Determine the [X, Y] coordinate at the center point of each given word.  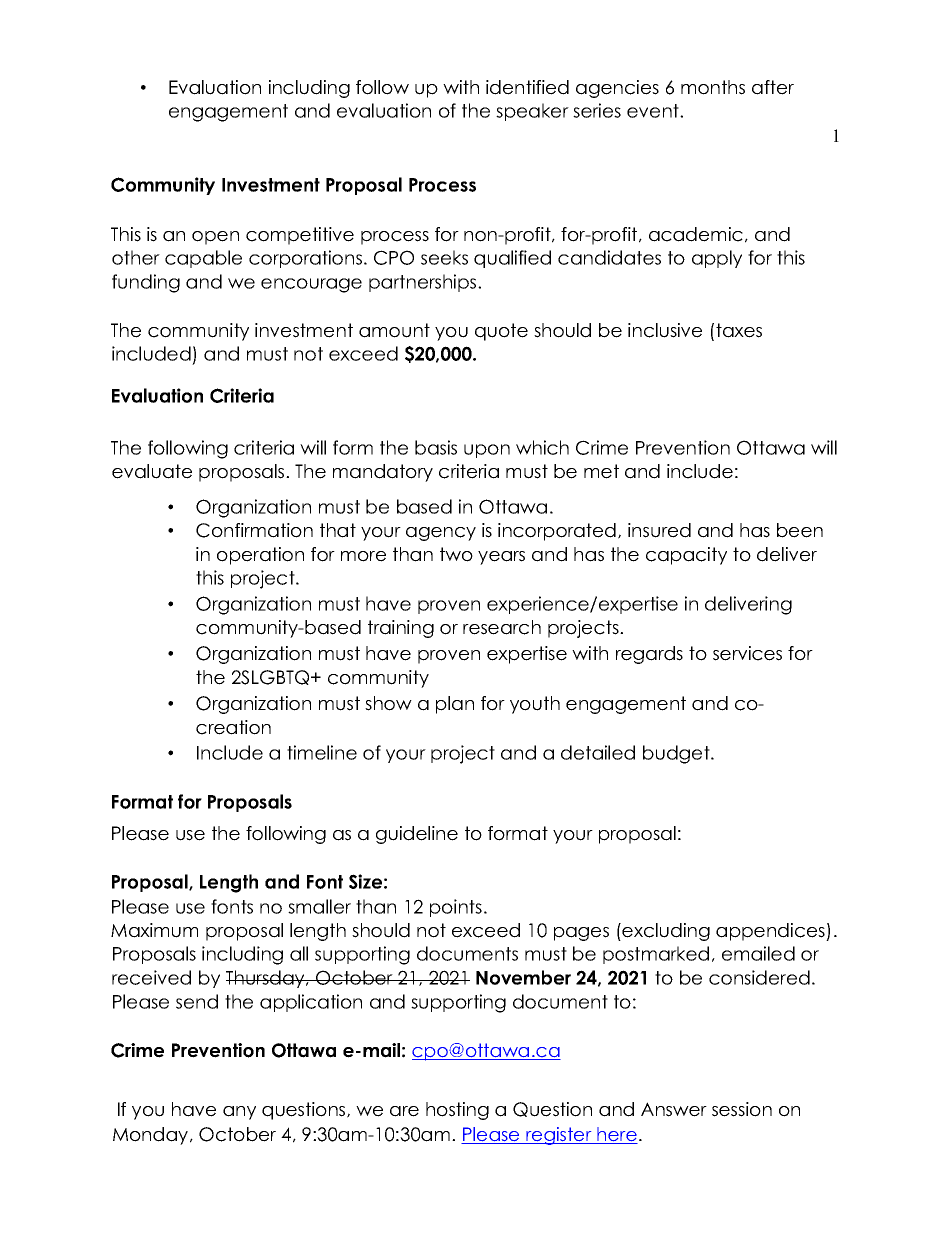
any [239, 1113]
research [502, 627]
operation [260, 556]
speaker [532, 112]
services [747, 653]
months [713, 87]
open [215, 238]
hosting [457, 1111]
